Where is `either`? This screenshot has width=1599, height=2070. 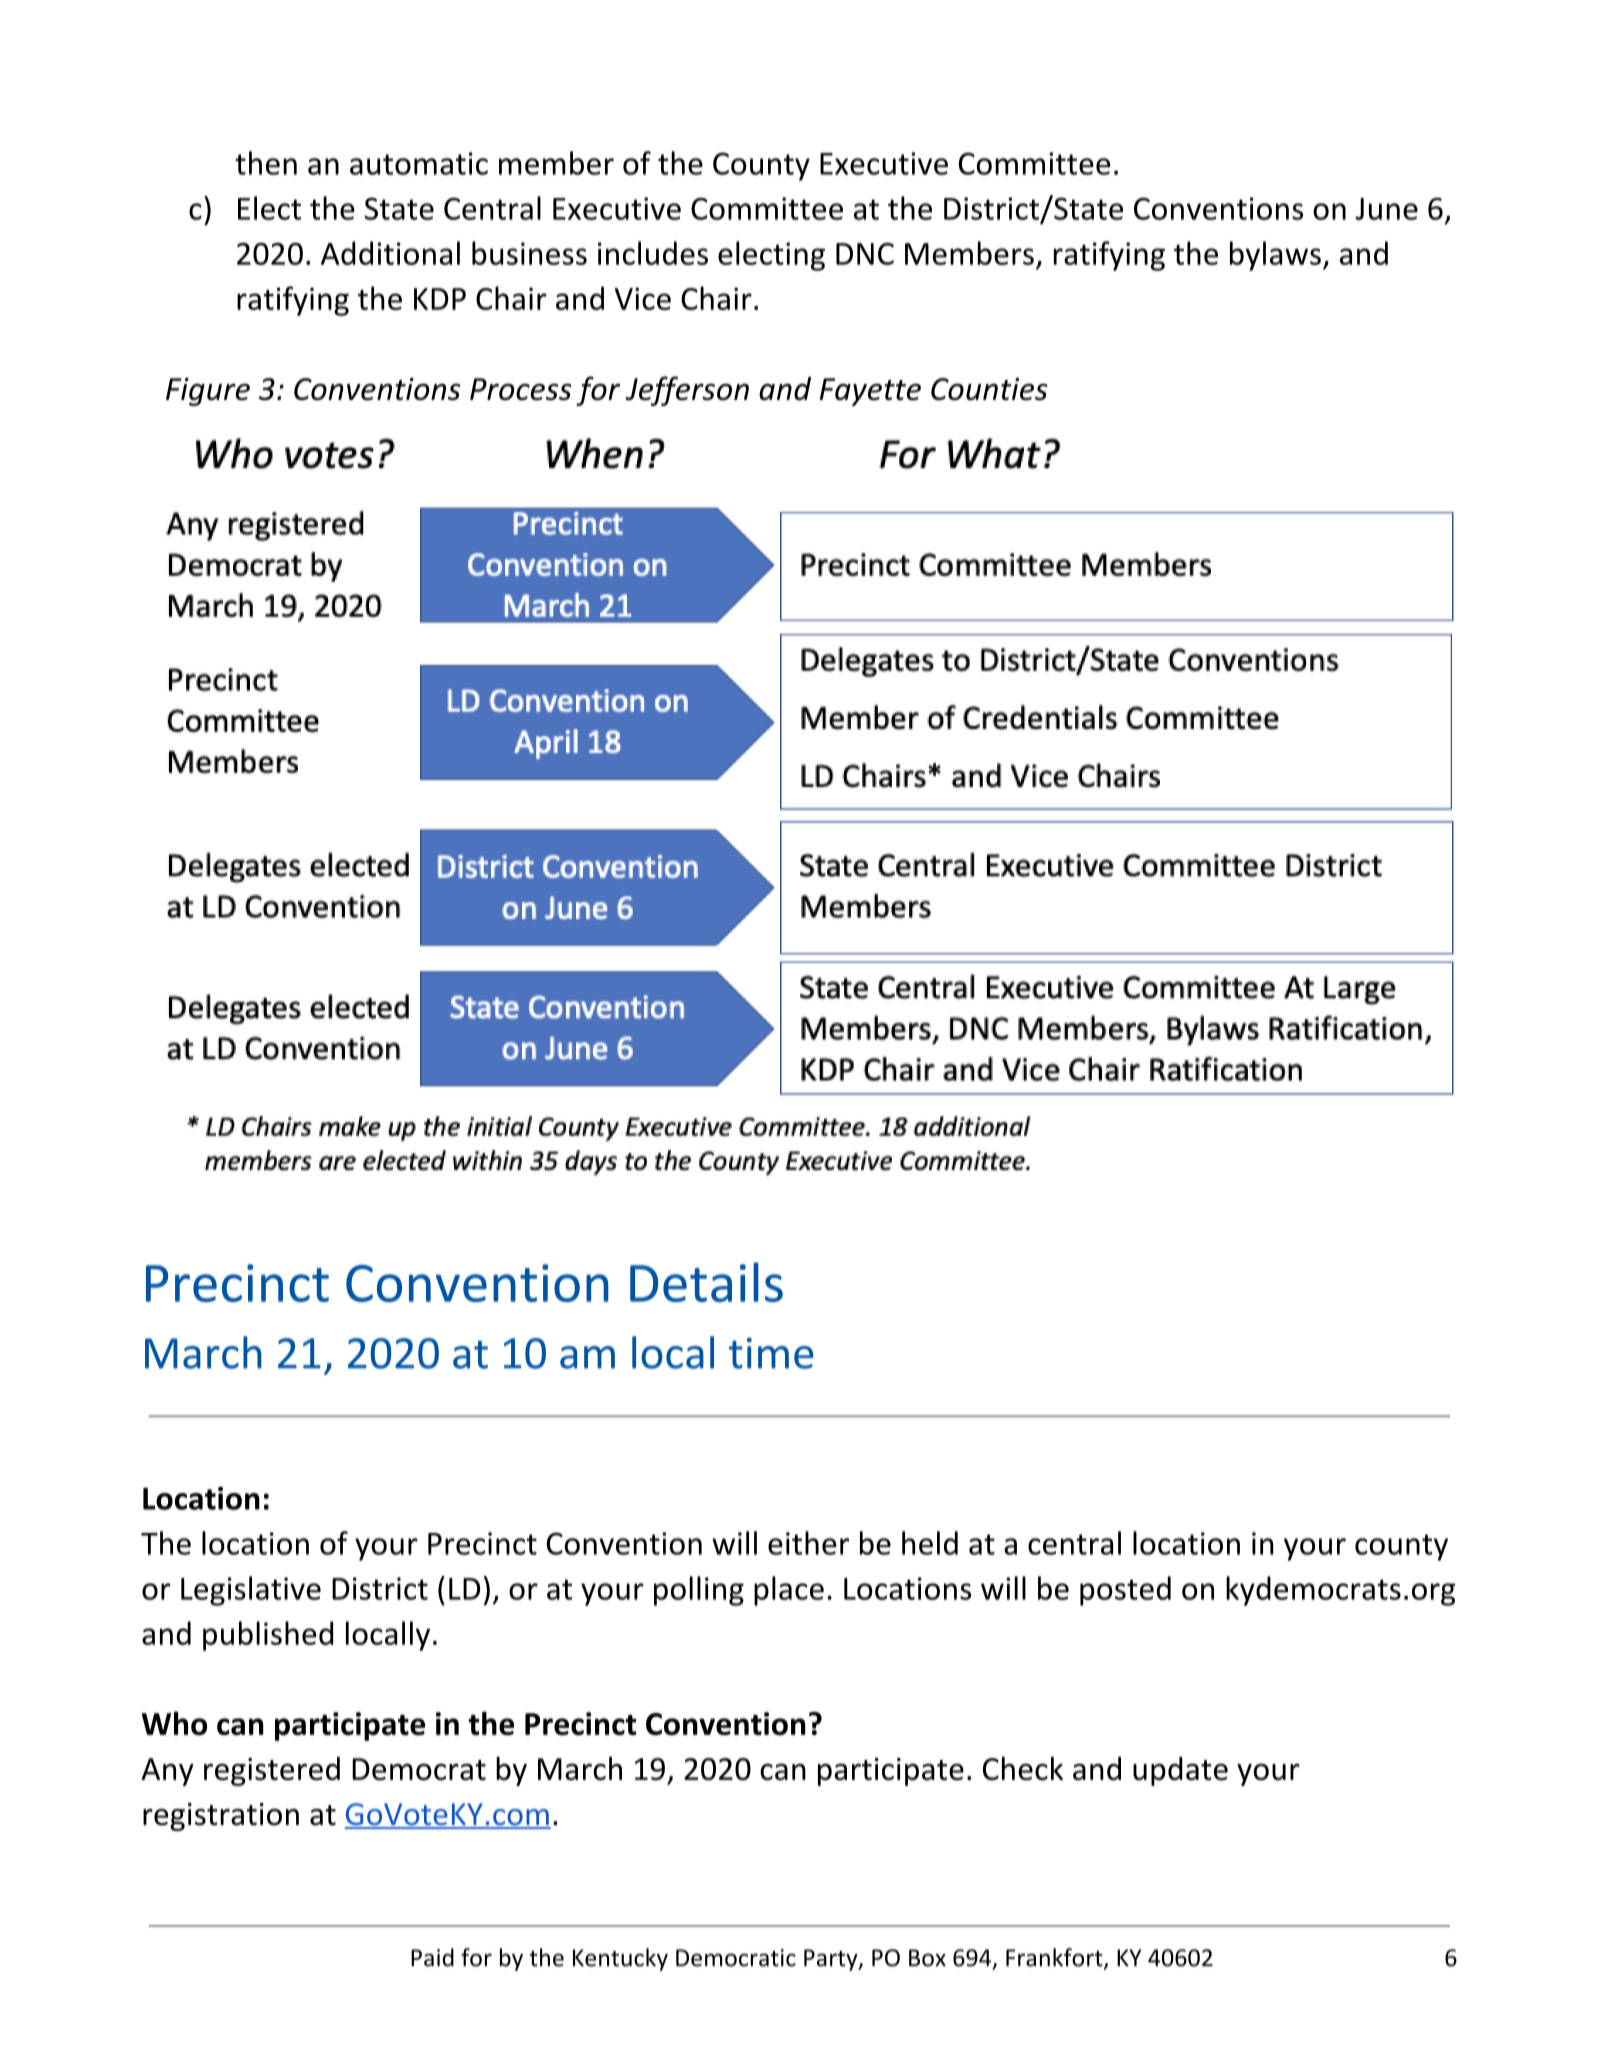
either is located at coordinates (808, 1543).
